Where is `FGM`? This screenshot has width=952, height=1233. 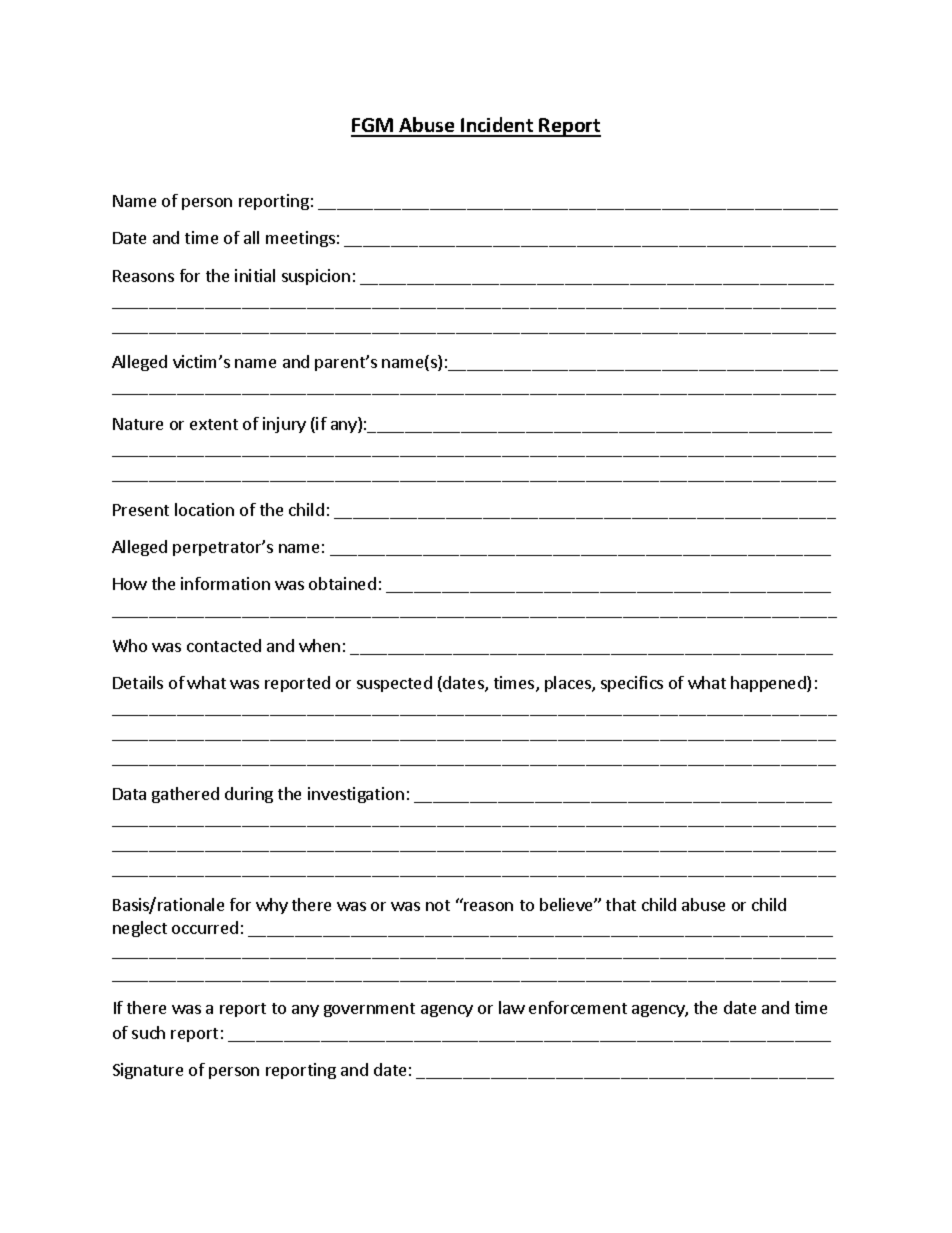
FGM is located at coordinates (373, 127).
